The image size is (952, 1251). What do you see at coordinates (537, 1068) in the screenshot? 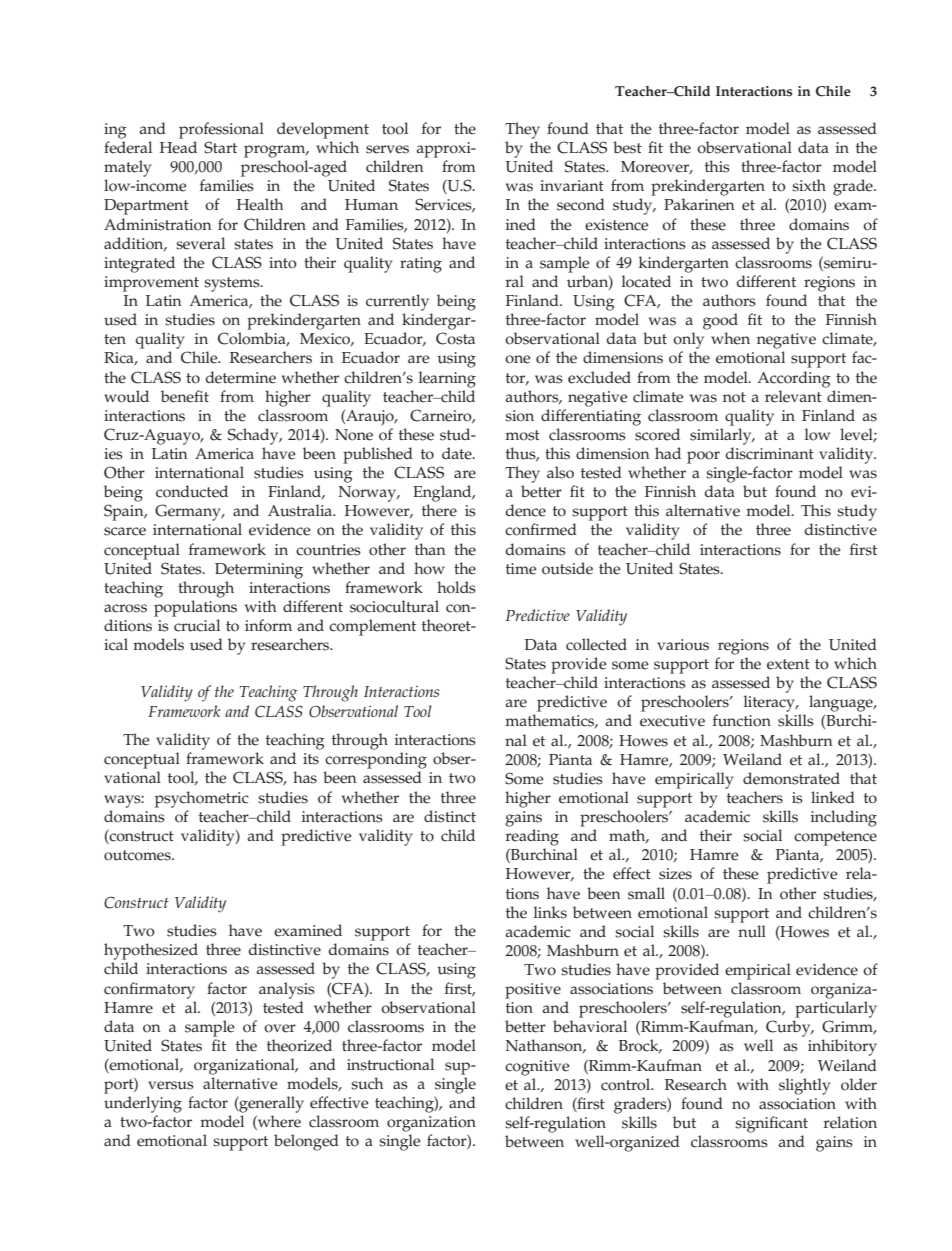
I see `cognitive` at bounding box center [537, 1068].
